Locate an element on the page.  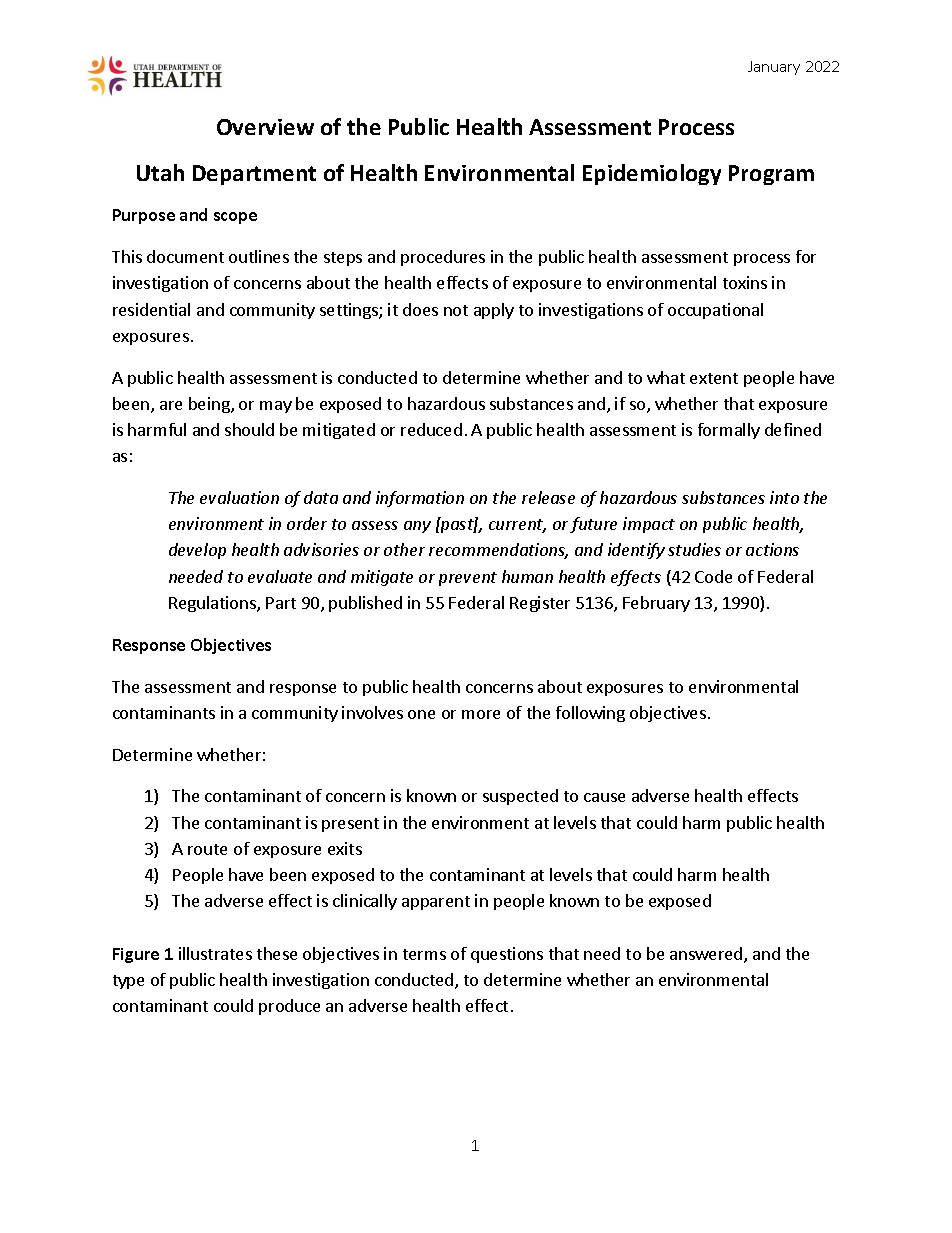
develop is located at coordinates (197, 551).
